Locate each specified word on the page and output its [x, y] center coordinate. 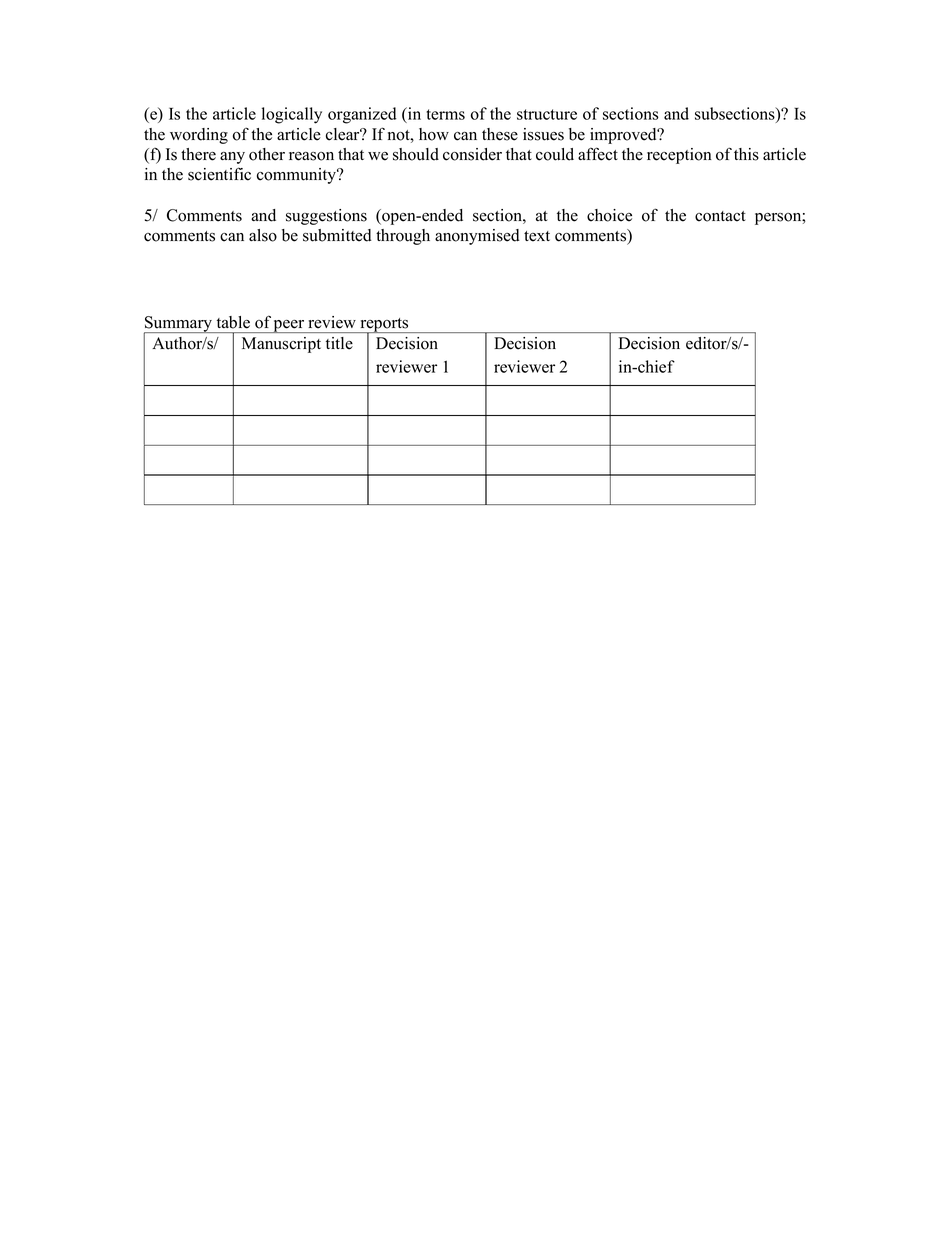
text [537, 236]
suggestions [326, 217]
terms [446, 114]
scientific [219, 174]
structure [547, 114]
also [263, 235]
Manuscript [281, 345]
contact [720, 216]
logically [292, 115]
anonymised [477, 237]
